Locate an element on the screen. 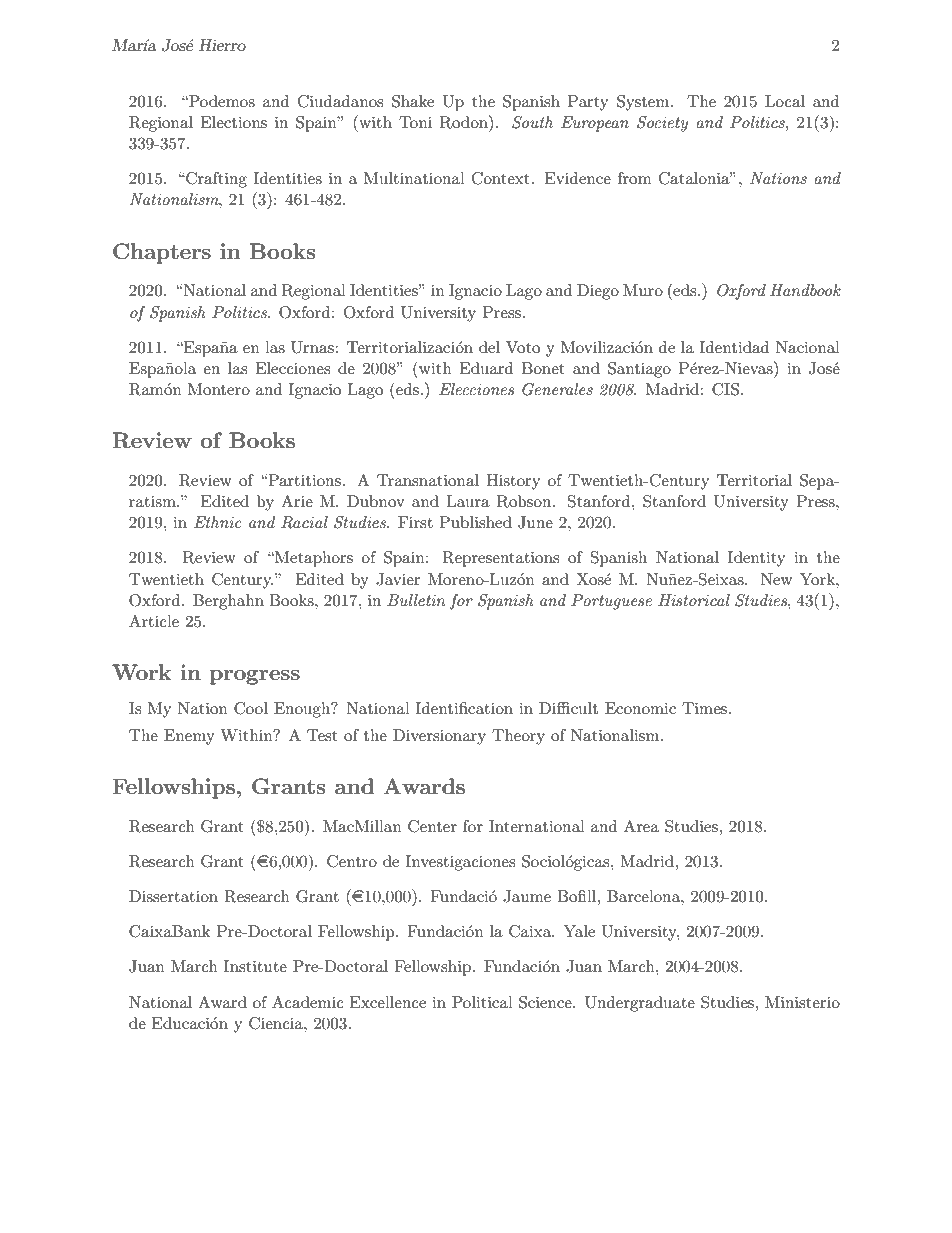 The image size is (952, 1233). Shake is located at coordinates (413, 101).
